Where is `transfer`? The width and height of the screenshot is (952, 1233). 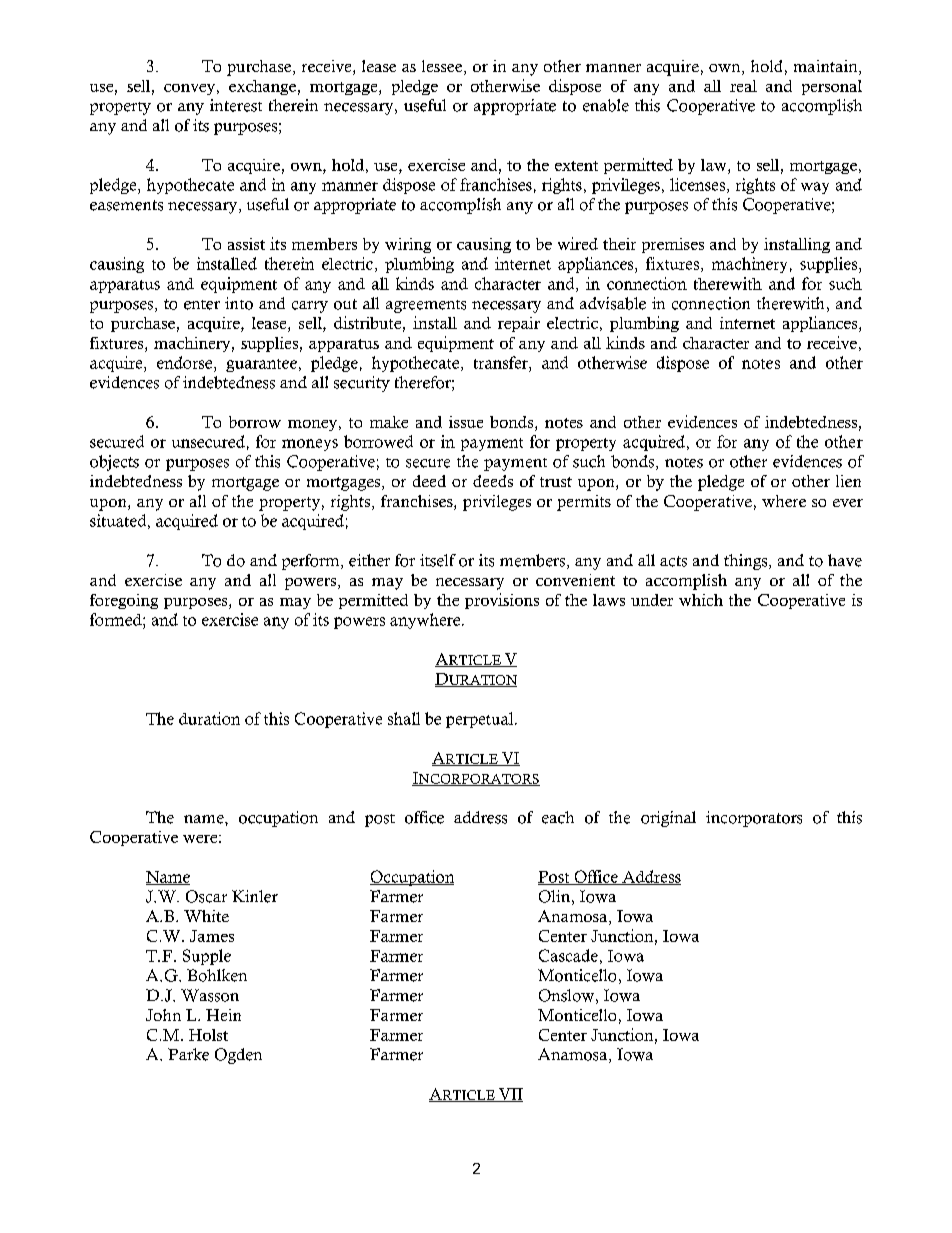 transfer is located at coordinates (502, 362).
